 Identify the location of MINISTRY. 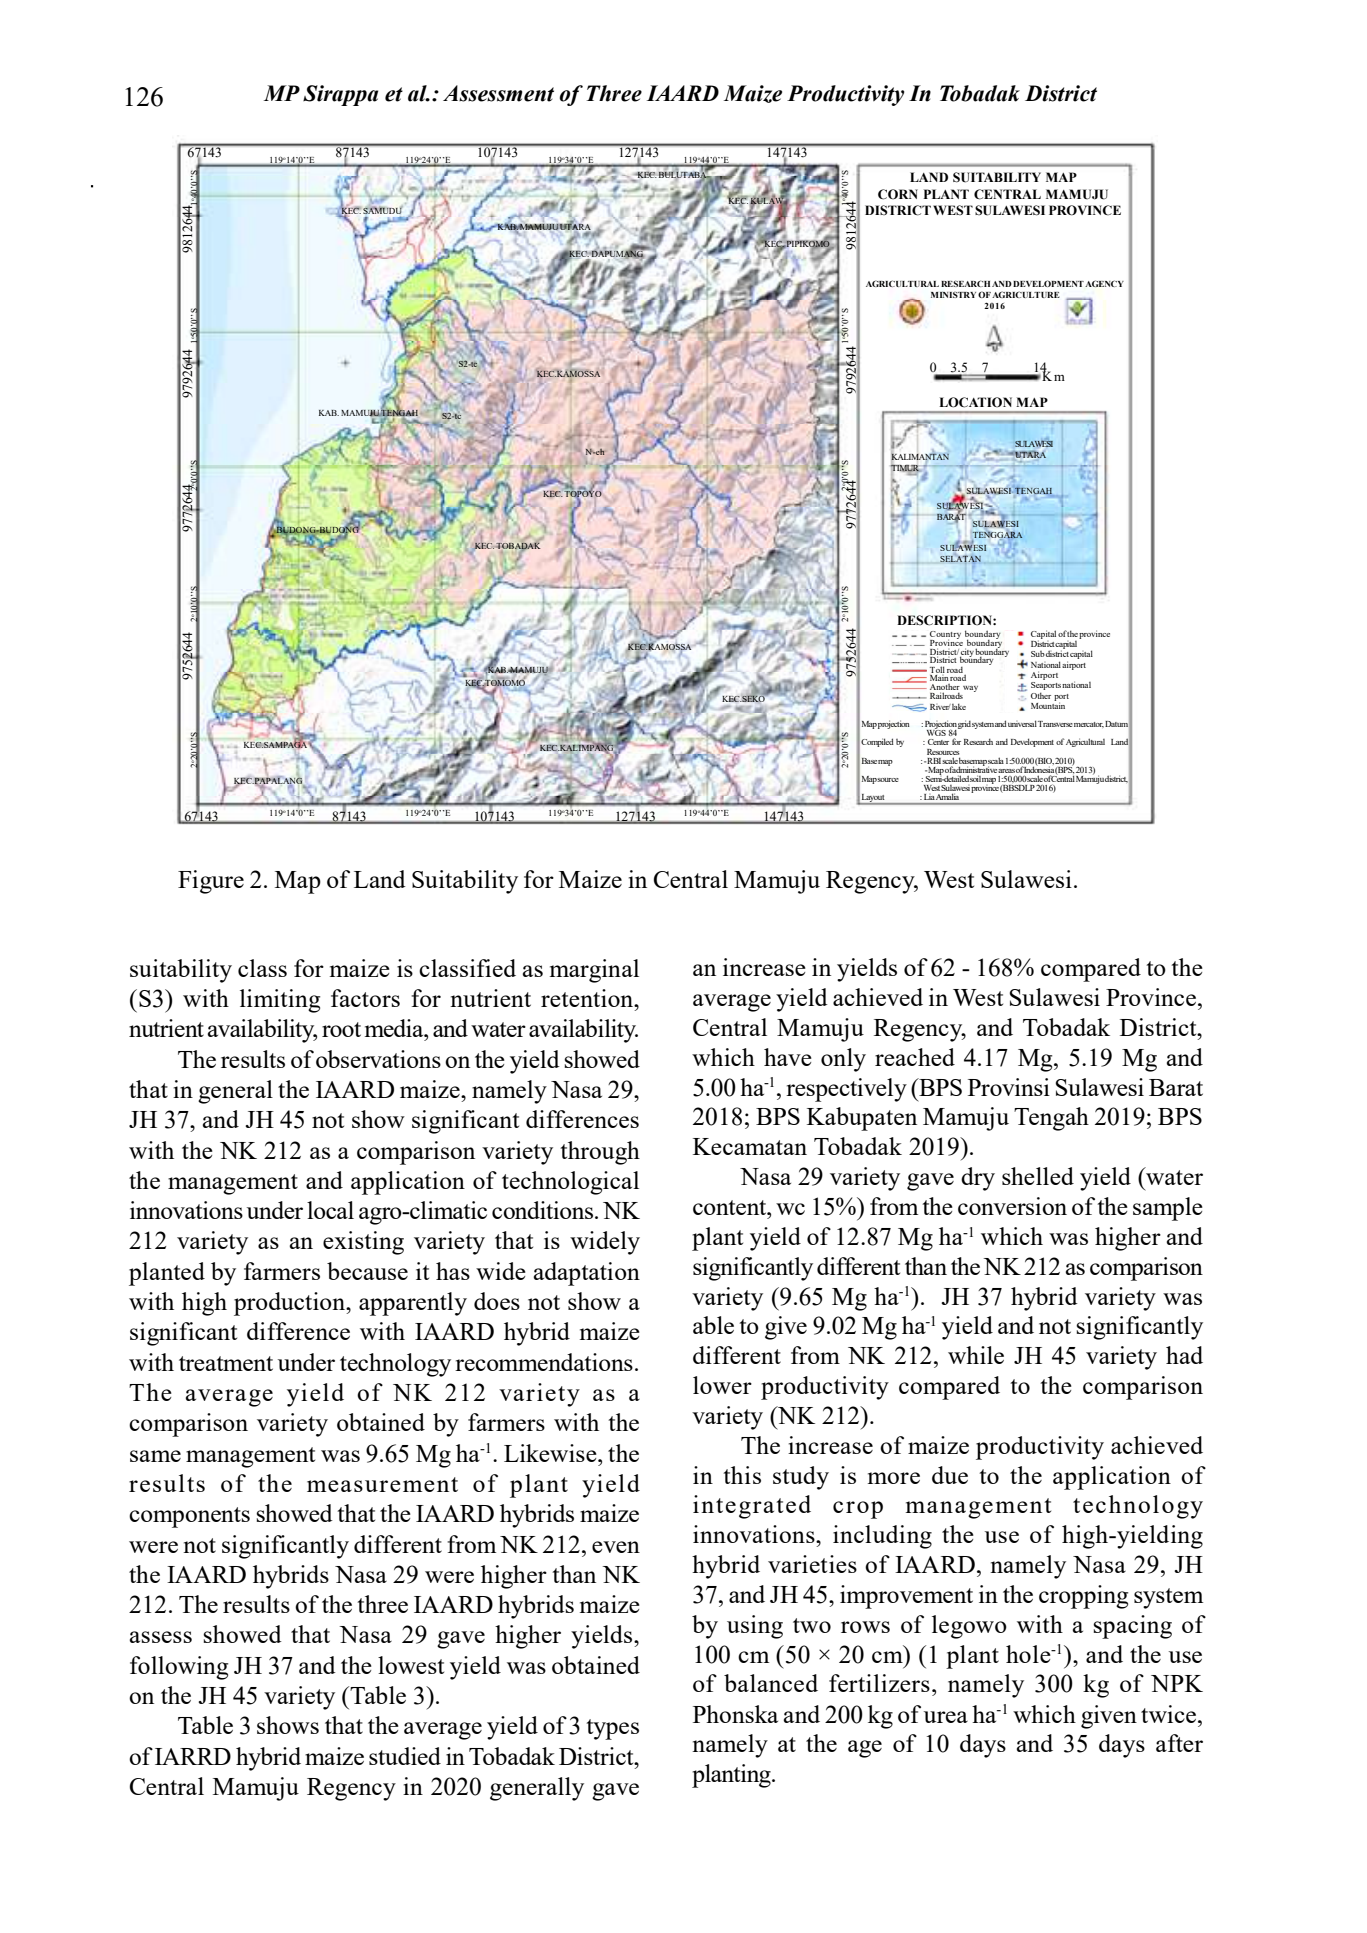
(953, 295).
